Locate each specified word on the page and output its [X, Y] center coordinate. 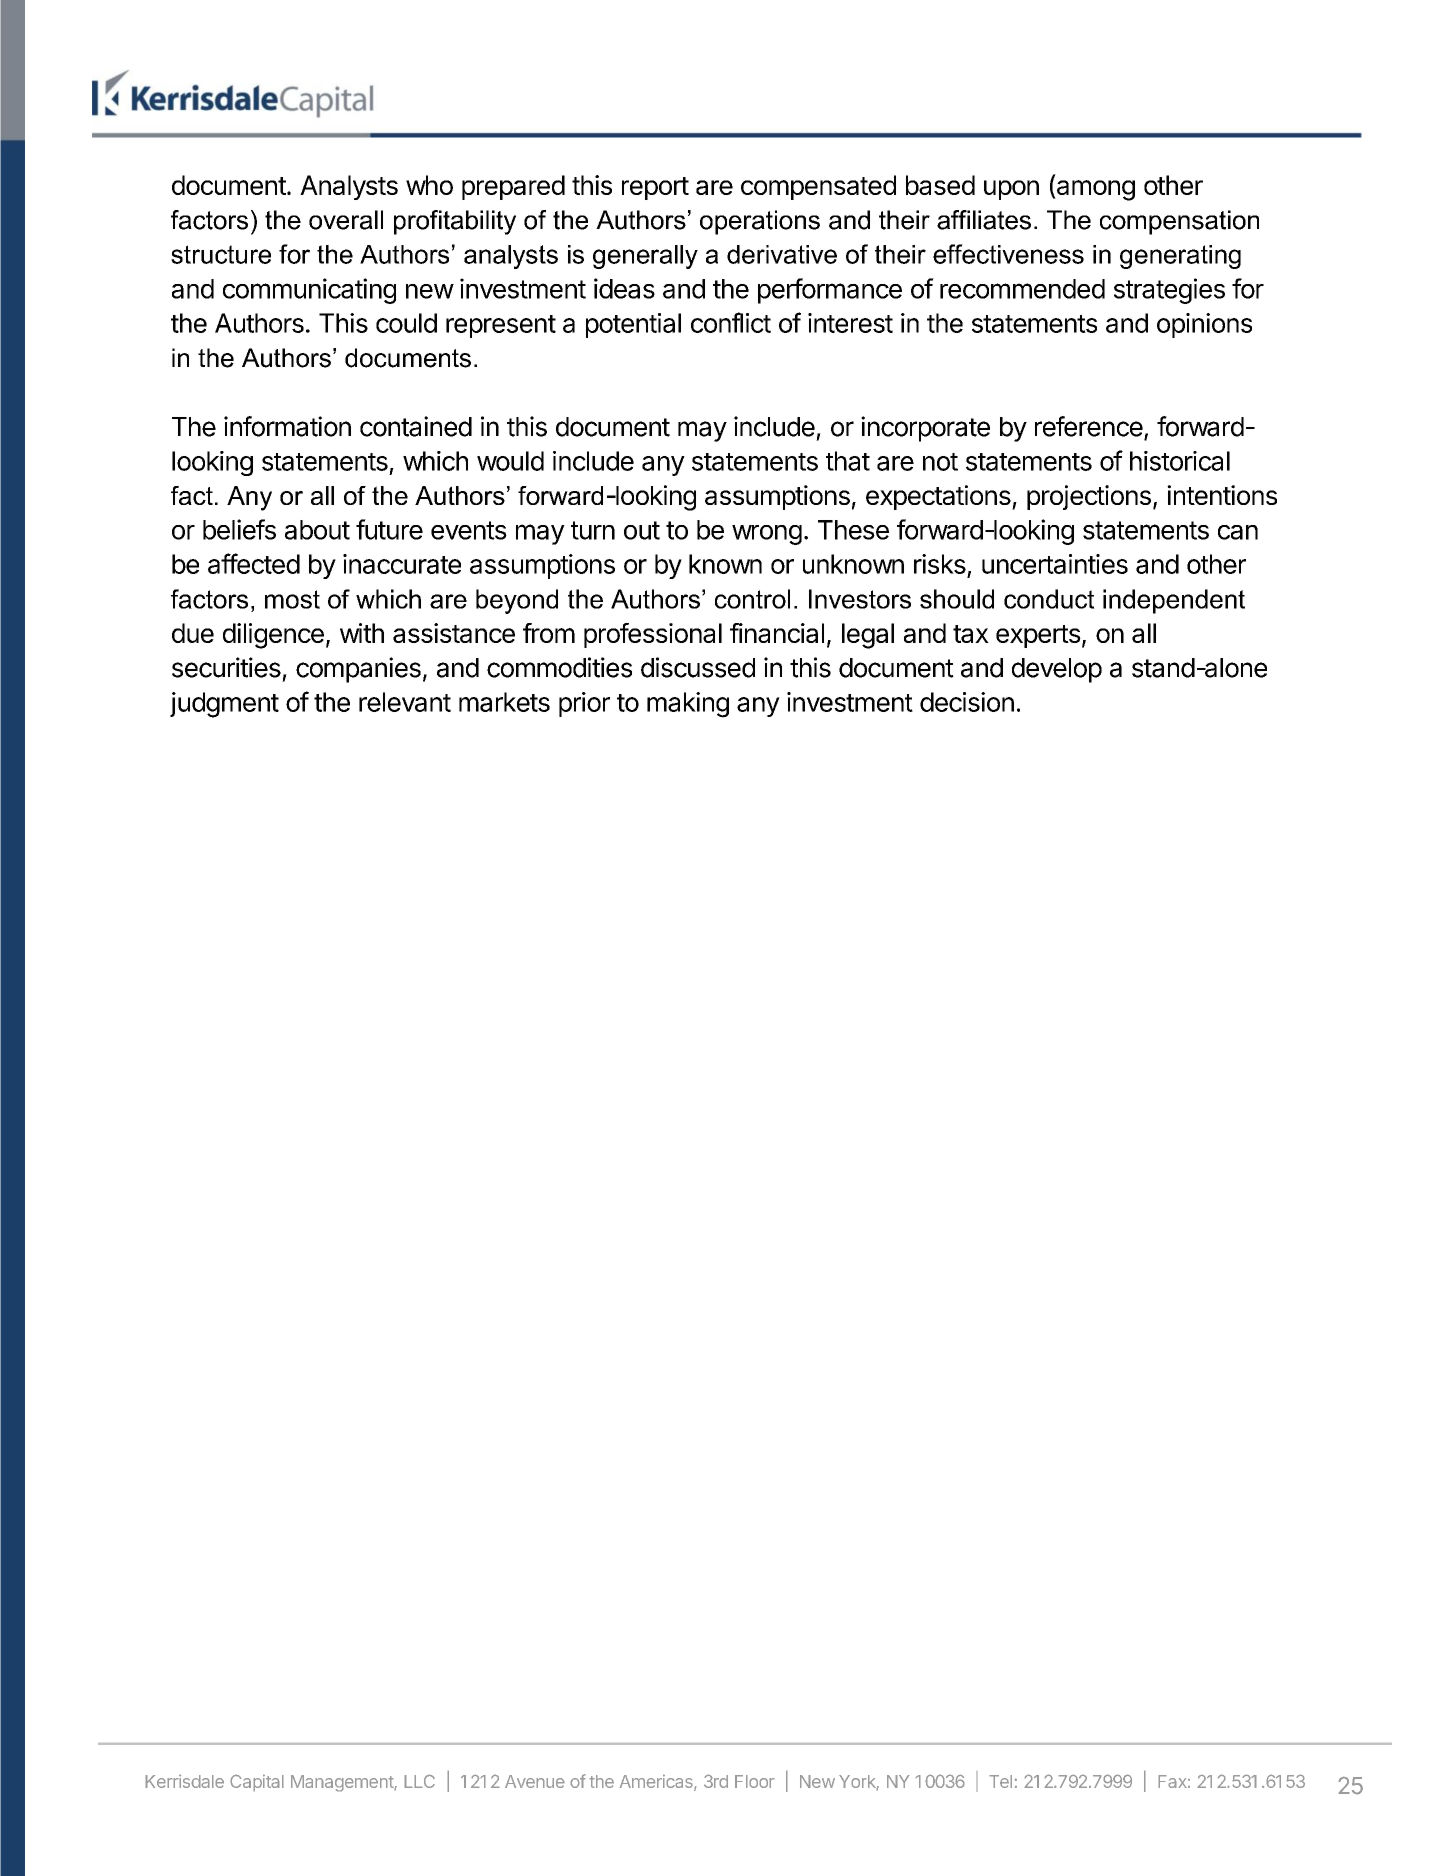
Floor [755, 1781]
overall [346, 220]
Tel [1002, 1781]
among [1095, 190]
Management [343, 1783]
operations [760, 222]
